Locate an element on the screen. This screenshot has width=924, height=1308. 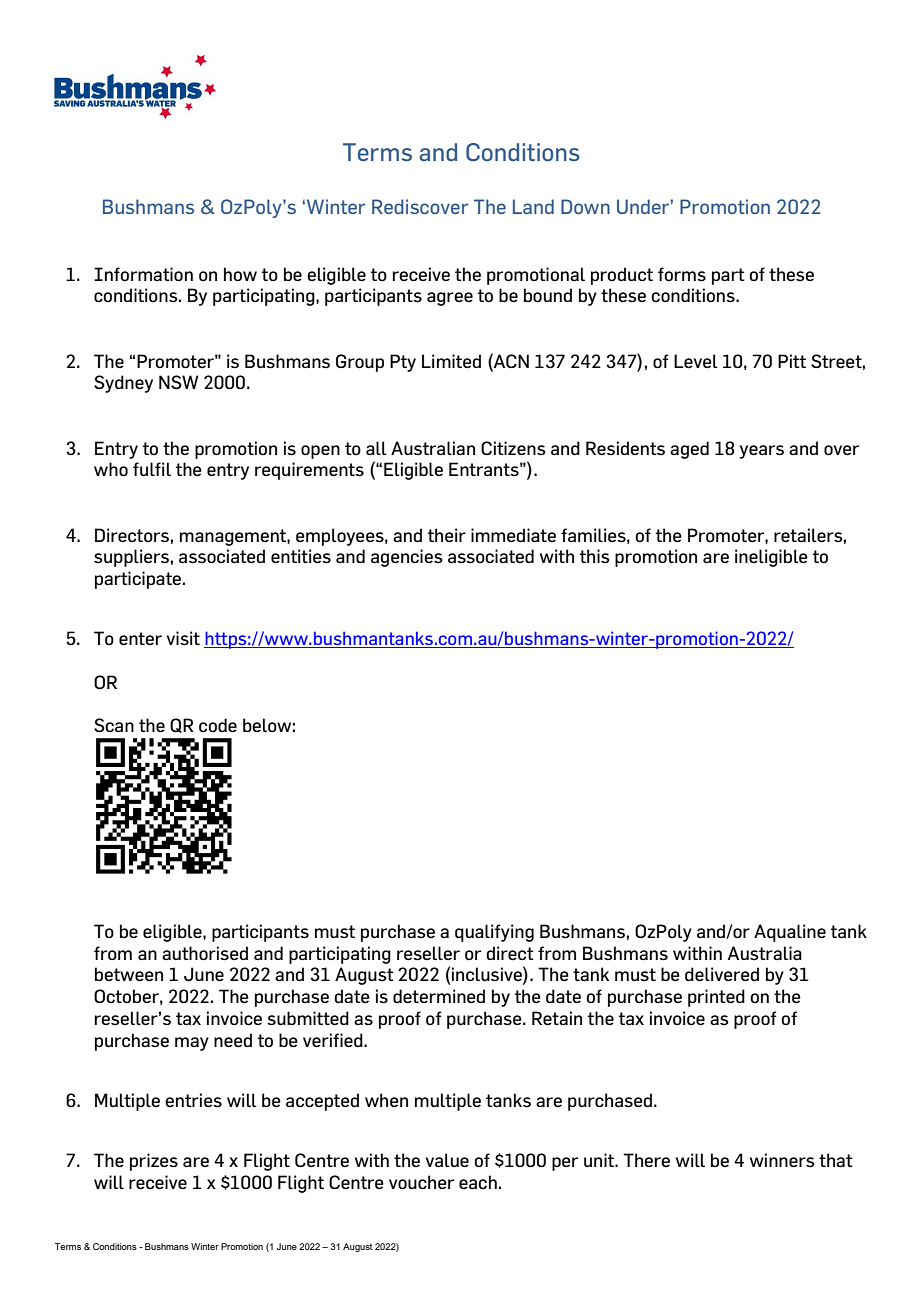
fulfil is located at coordinates (152, 469).
